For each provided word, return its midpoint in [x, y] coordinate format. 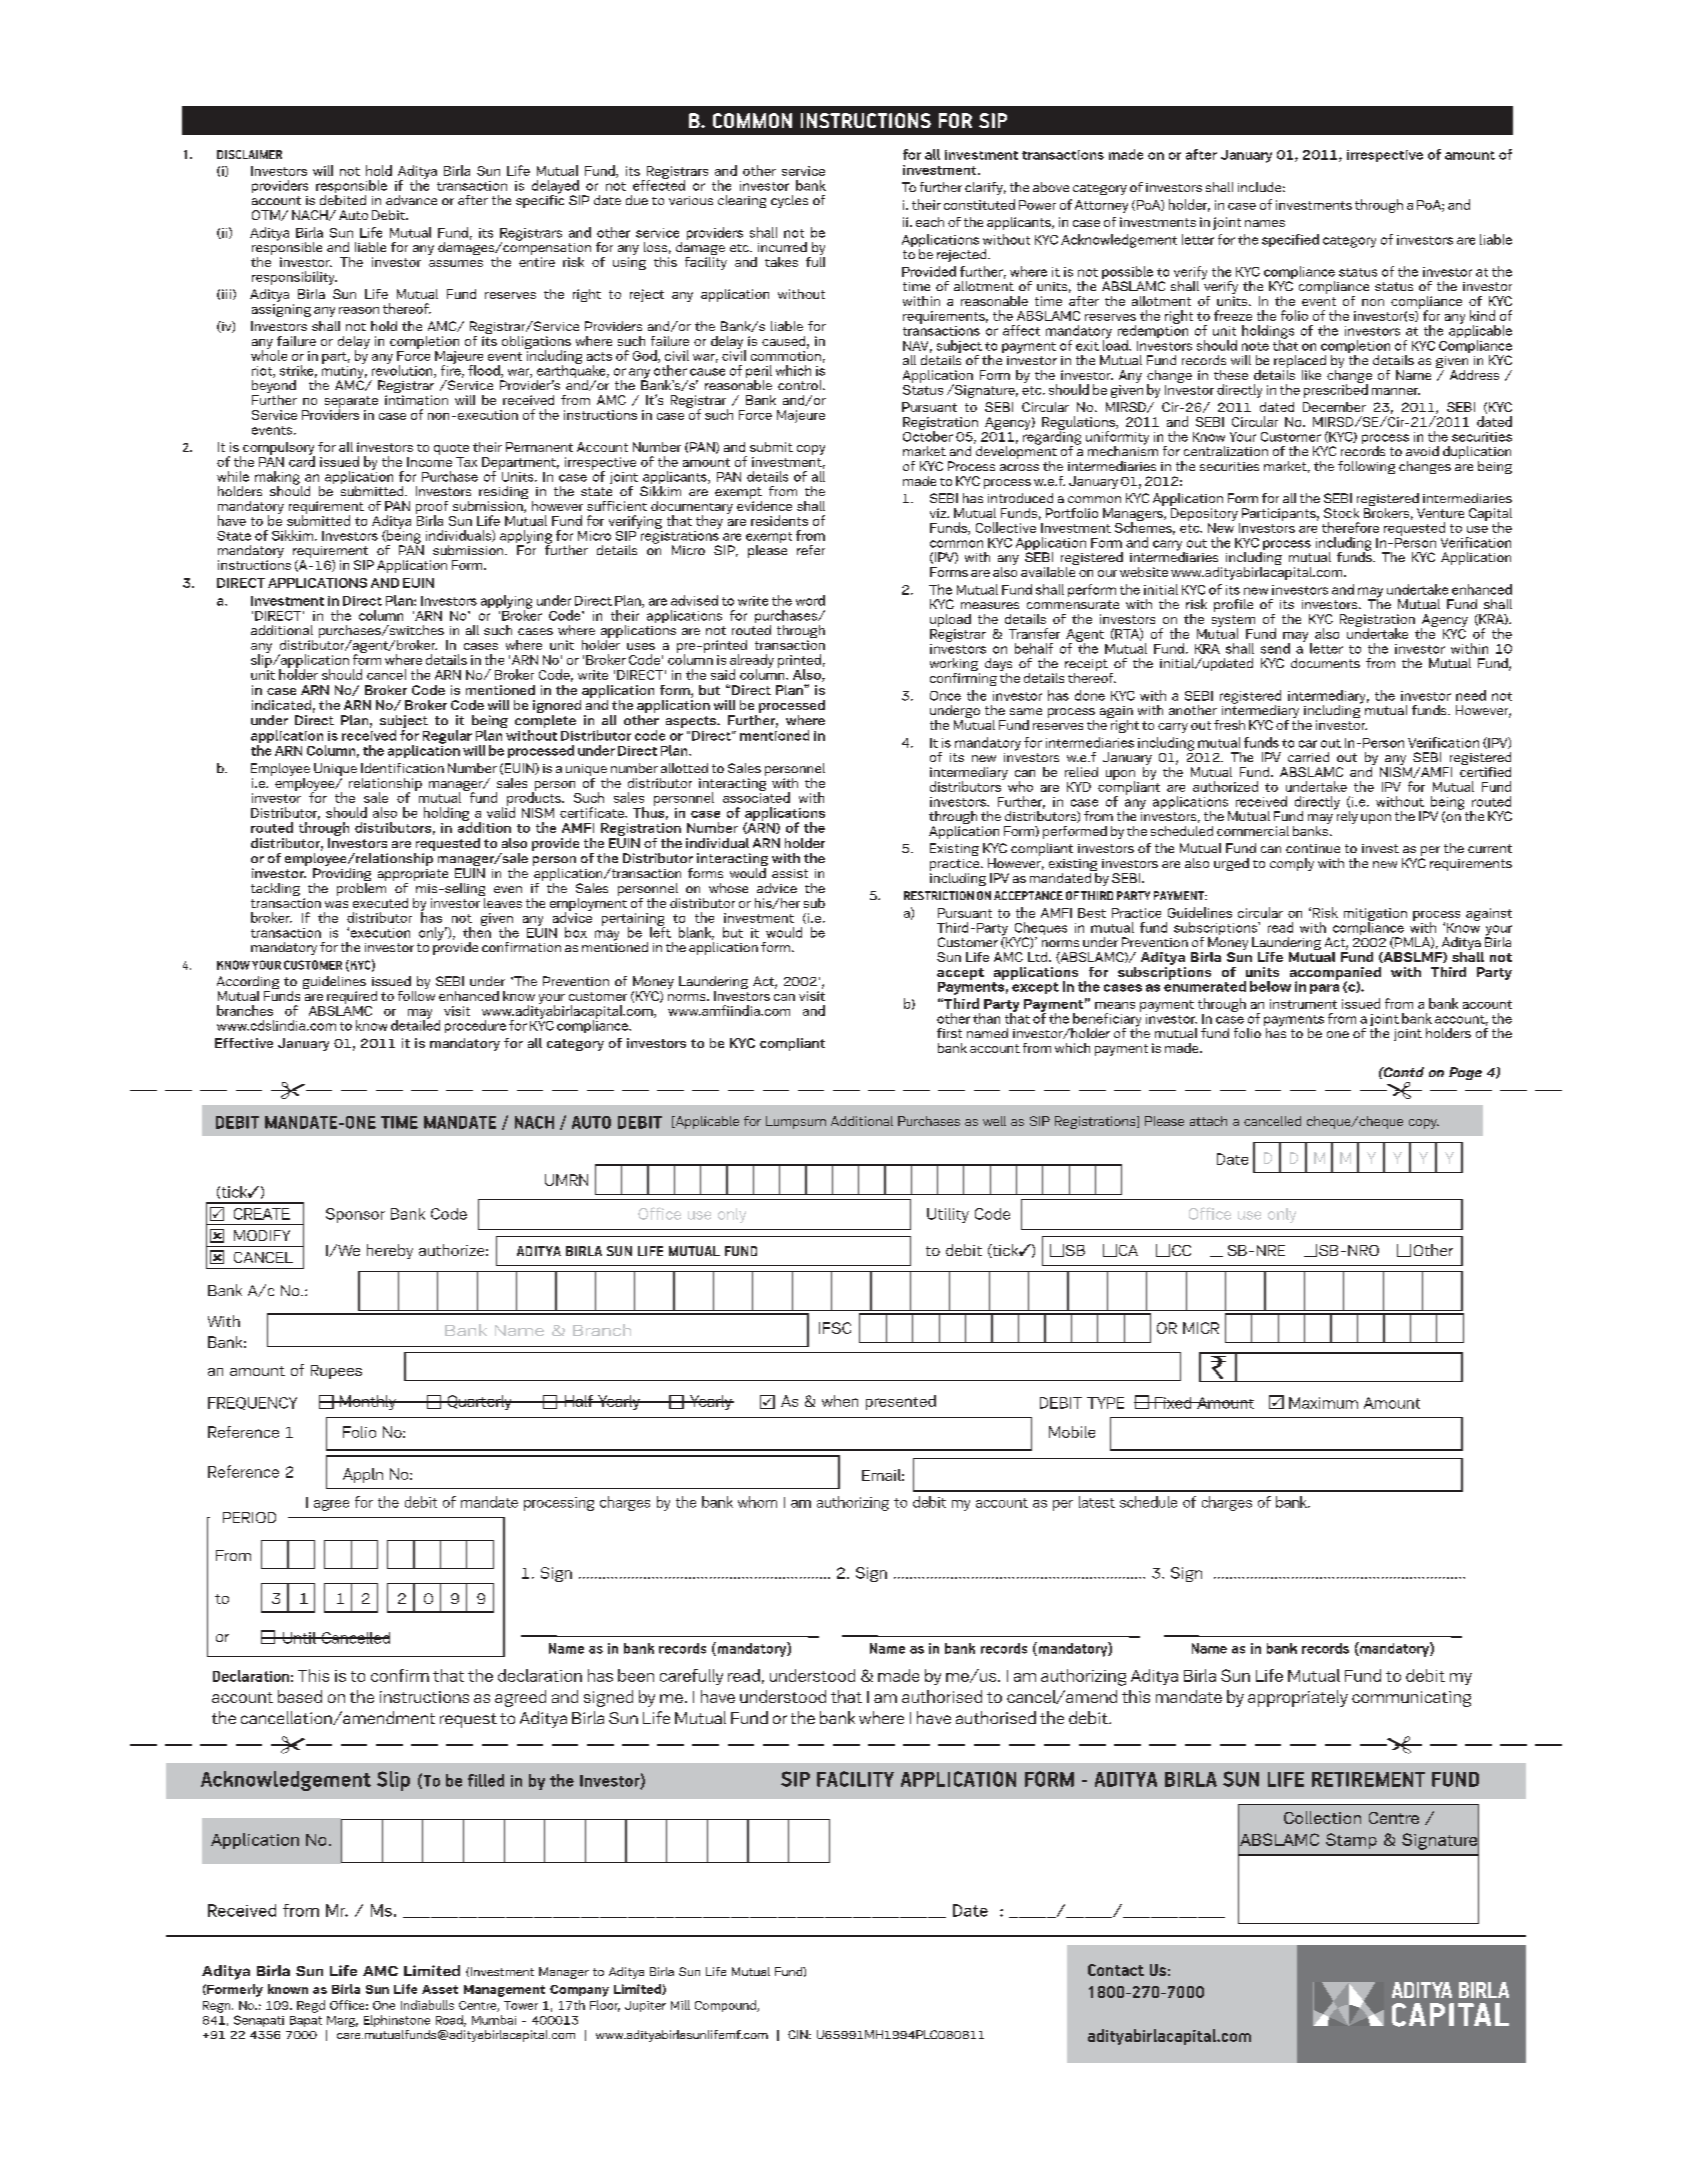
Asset [440, 1989]
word [810, 600]
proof [432, 508]
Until [299, 1638]
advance [411, 200]
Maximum [1323, 1403]
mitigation [1375, 915]
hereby [390, 1251]
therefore [1350, 527]
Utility [948, 1215]
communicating [1411, 1699]
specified [1290, 240]
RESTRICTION [939, 895]
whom [757, 1502]
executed [380, 903]
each [930, 222]
